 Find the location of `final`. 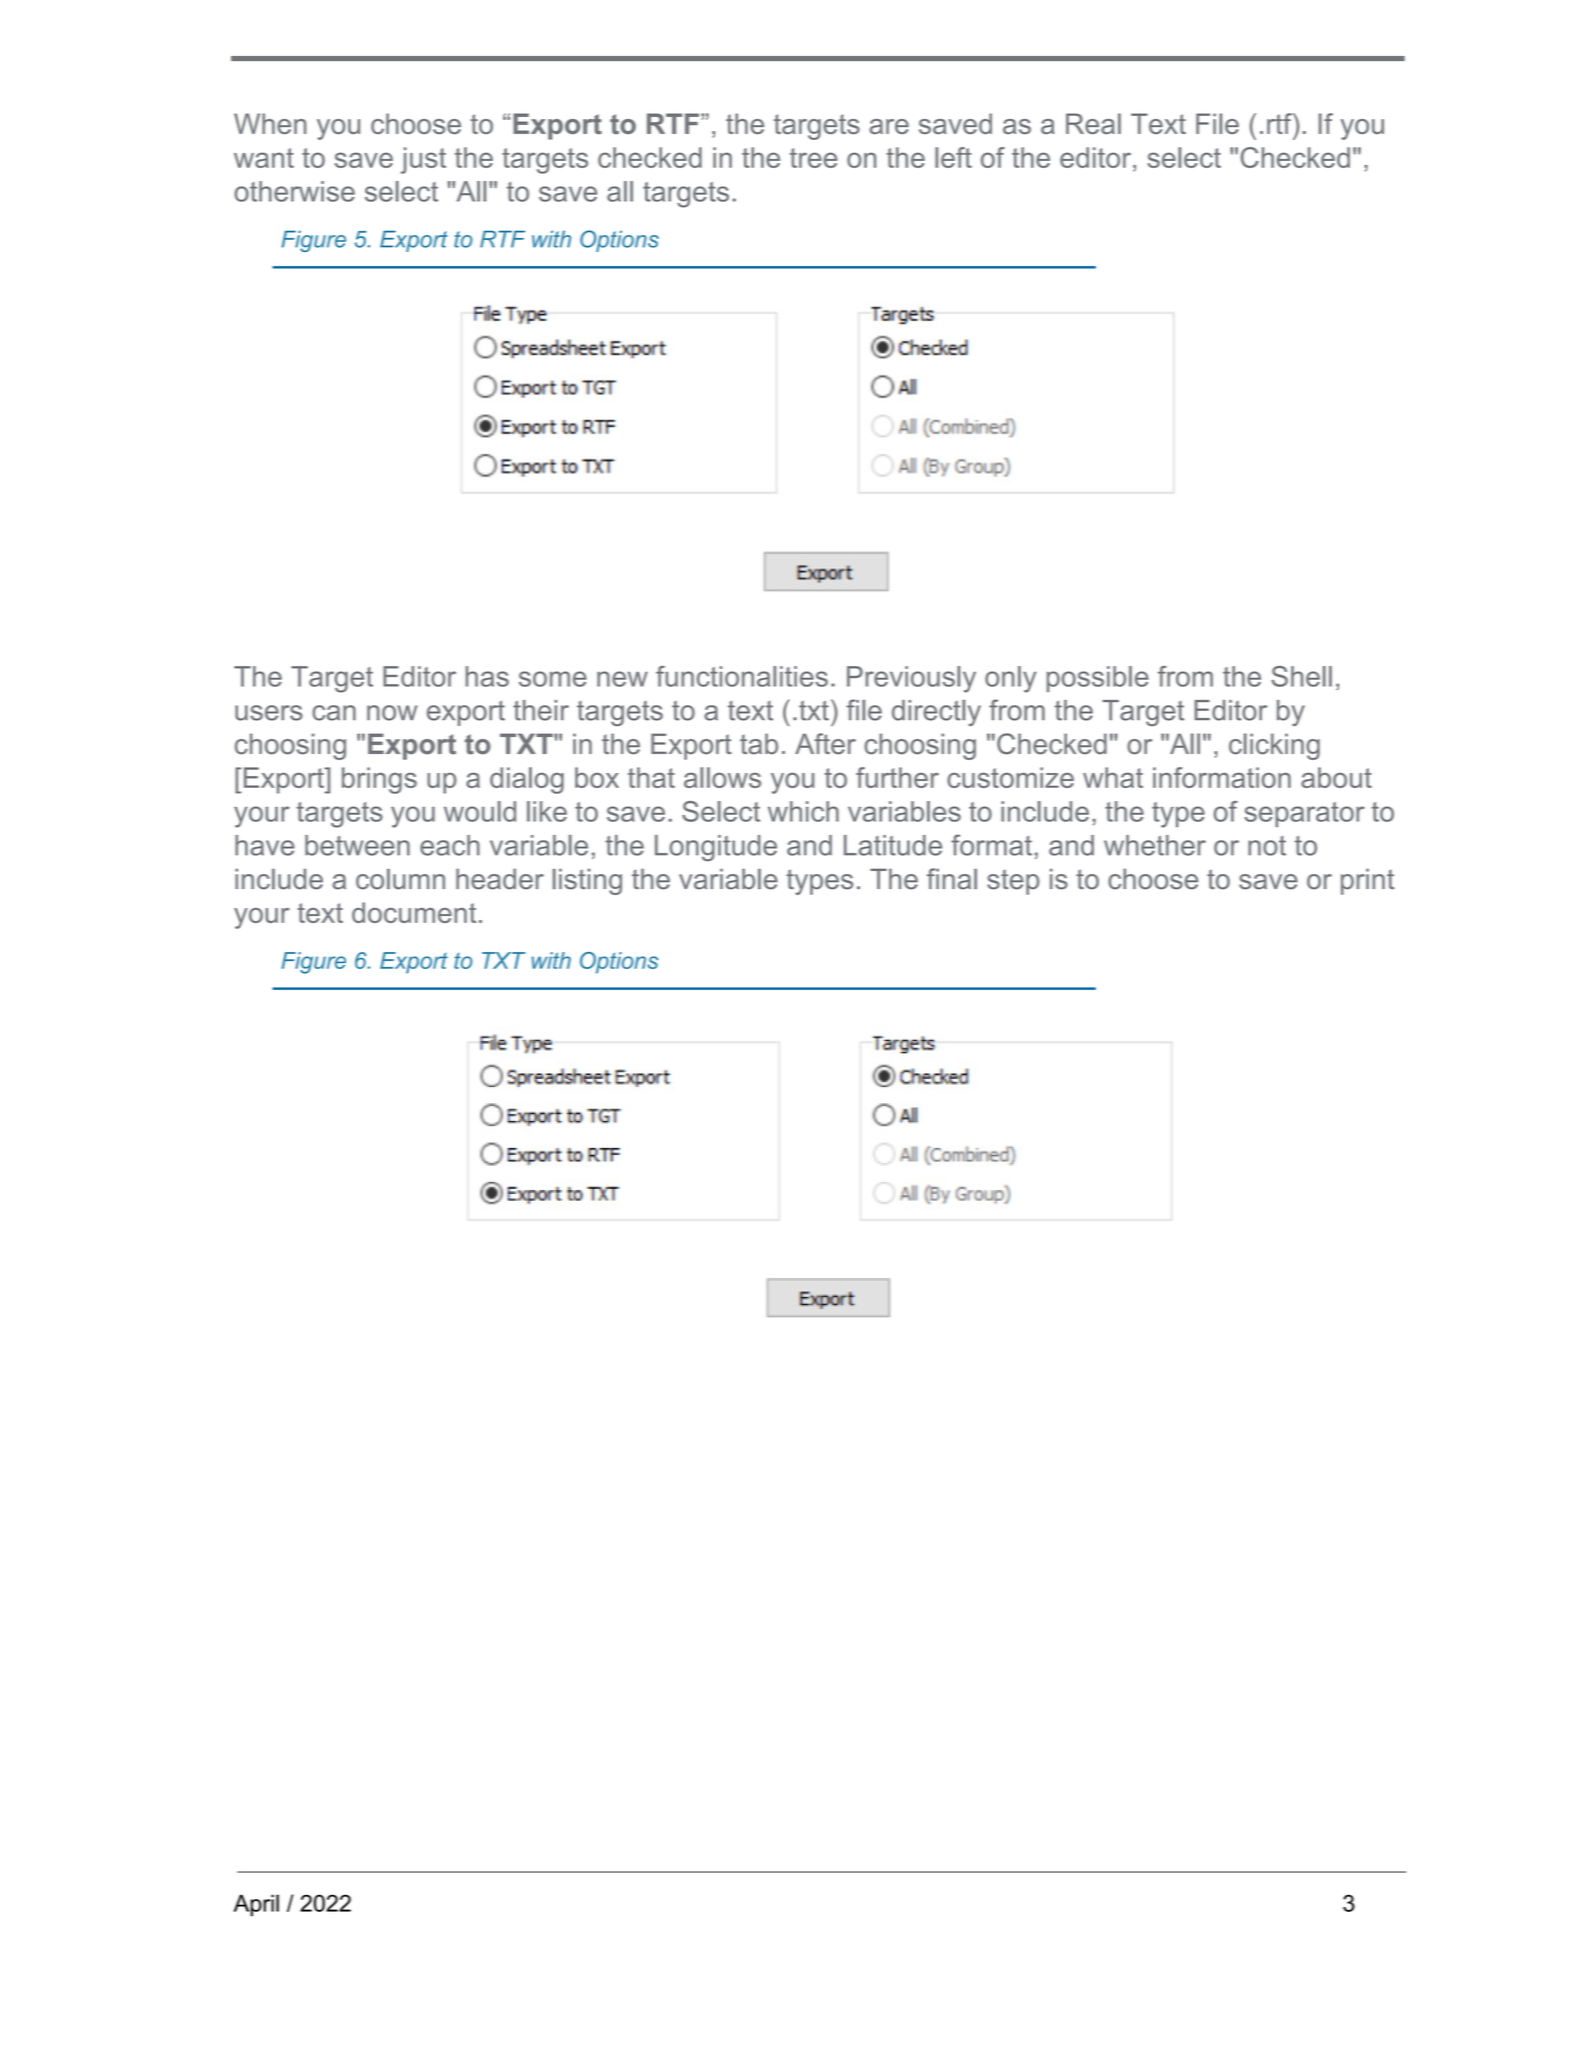

final is located at coordinates (952, 879).
